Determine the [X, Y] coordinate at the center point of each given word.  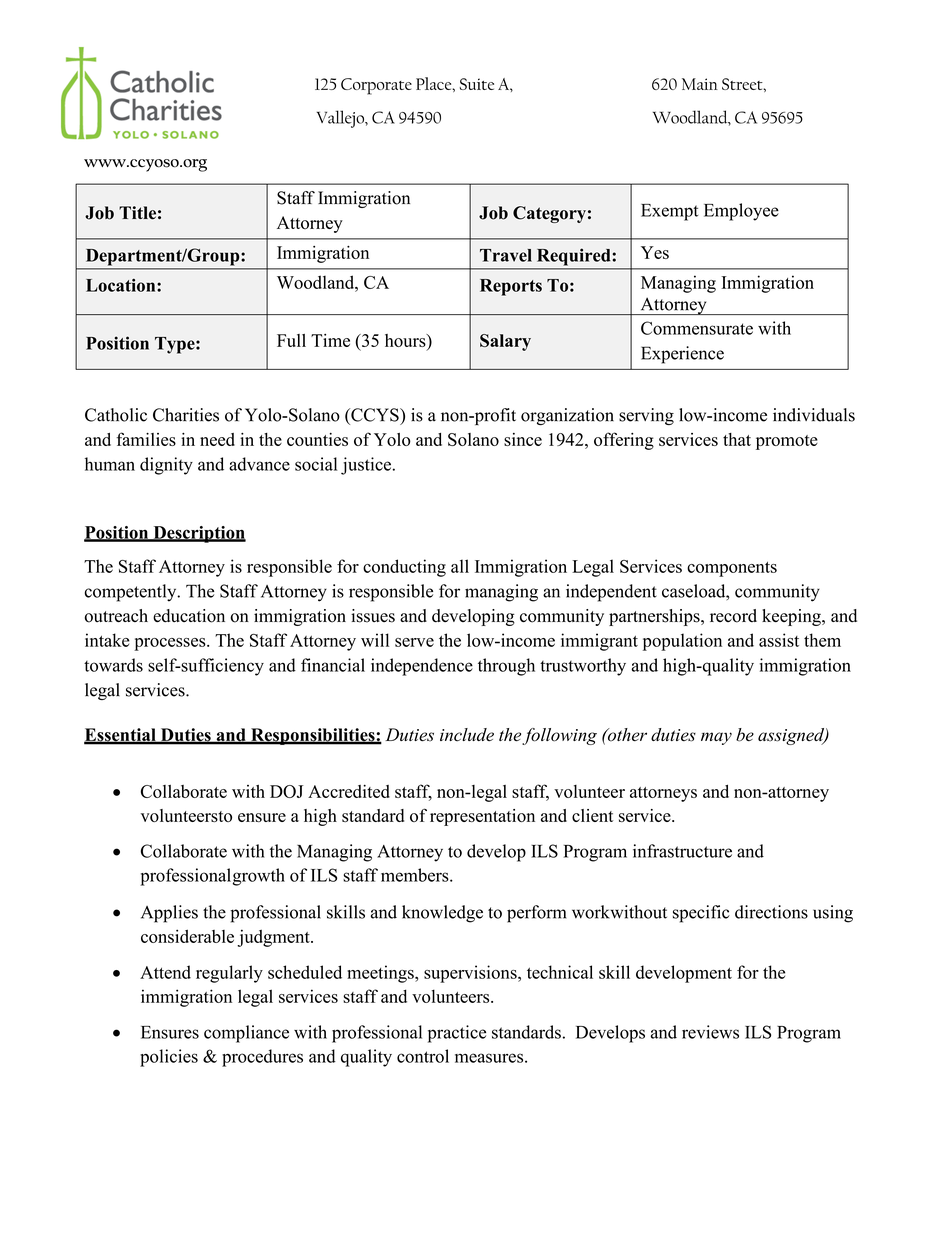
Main [700, 84]
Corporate [376, 86]
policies [169, 1058]
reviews [710, 1032]
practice [457, 1034]
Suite [477, 84]
